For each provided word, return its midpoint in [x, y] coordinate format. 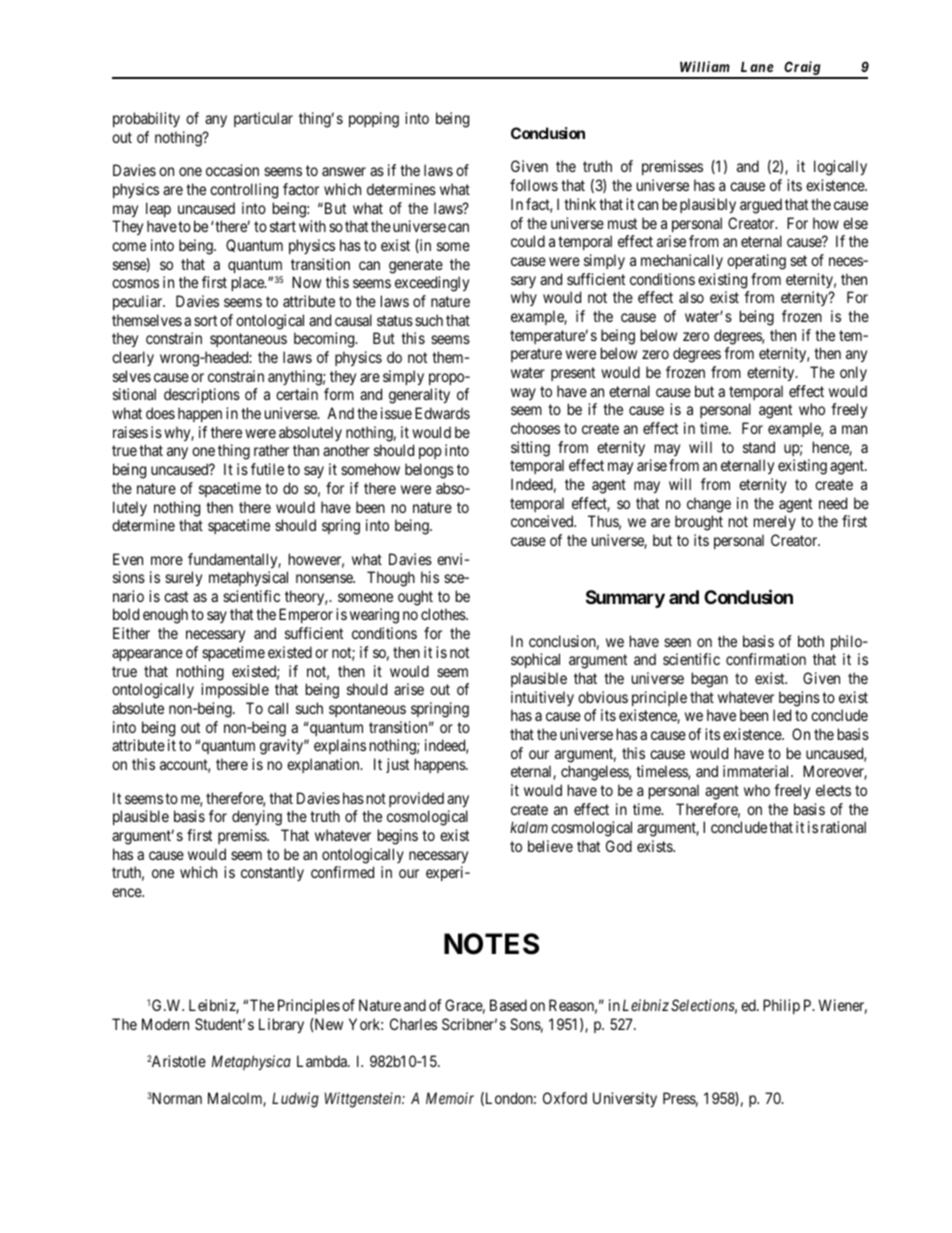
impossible [235, 690]
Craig [802, 69]
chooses [535, 428]
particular [263, 119]
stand [759, 447]
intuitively [542, 698]
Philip [781, 1006]
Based [508, 1005]
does [160, 413]
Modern [165, 1024]
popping [374, 120]
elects [833, 790]
